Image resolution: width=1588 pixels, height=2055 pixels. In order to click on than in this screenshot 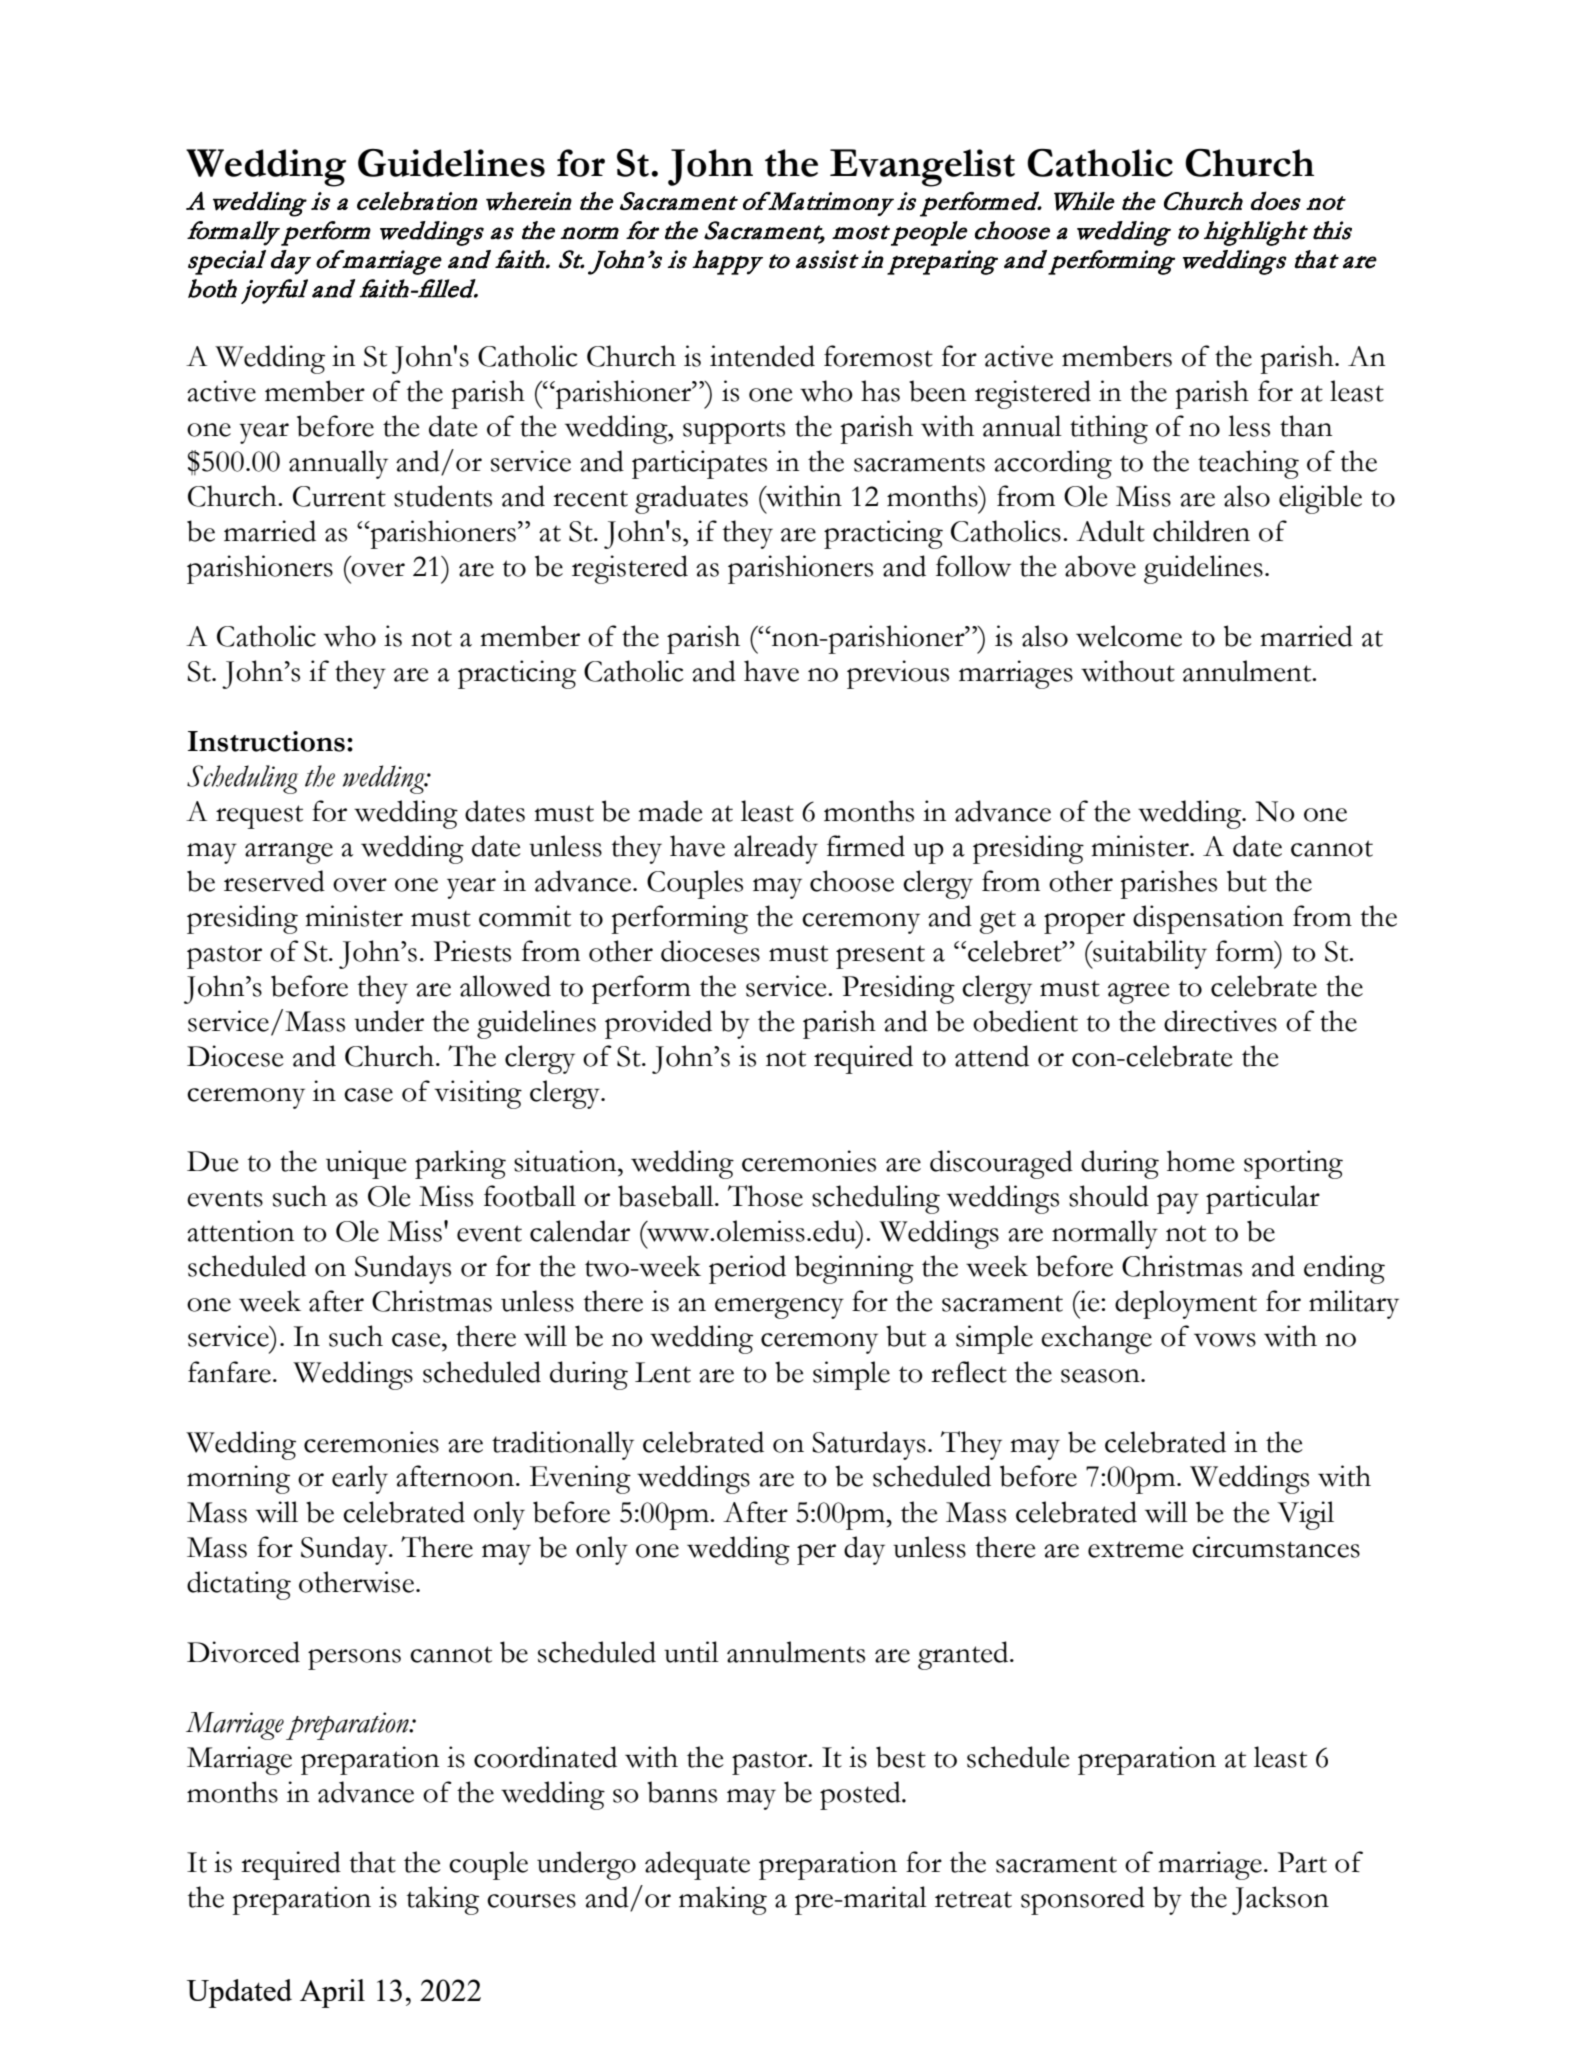, I will do `click(1306, 426)`.
